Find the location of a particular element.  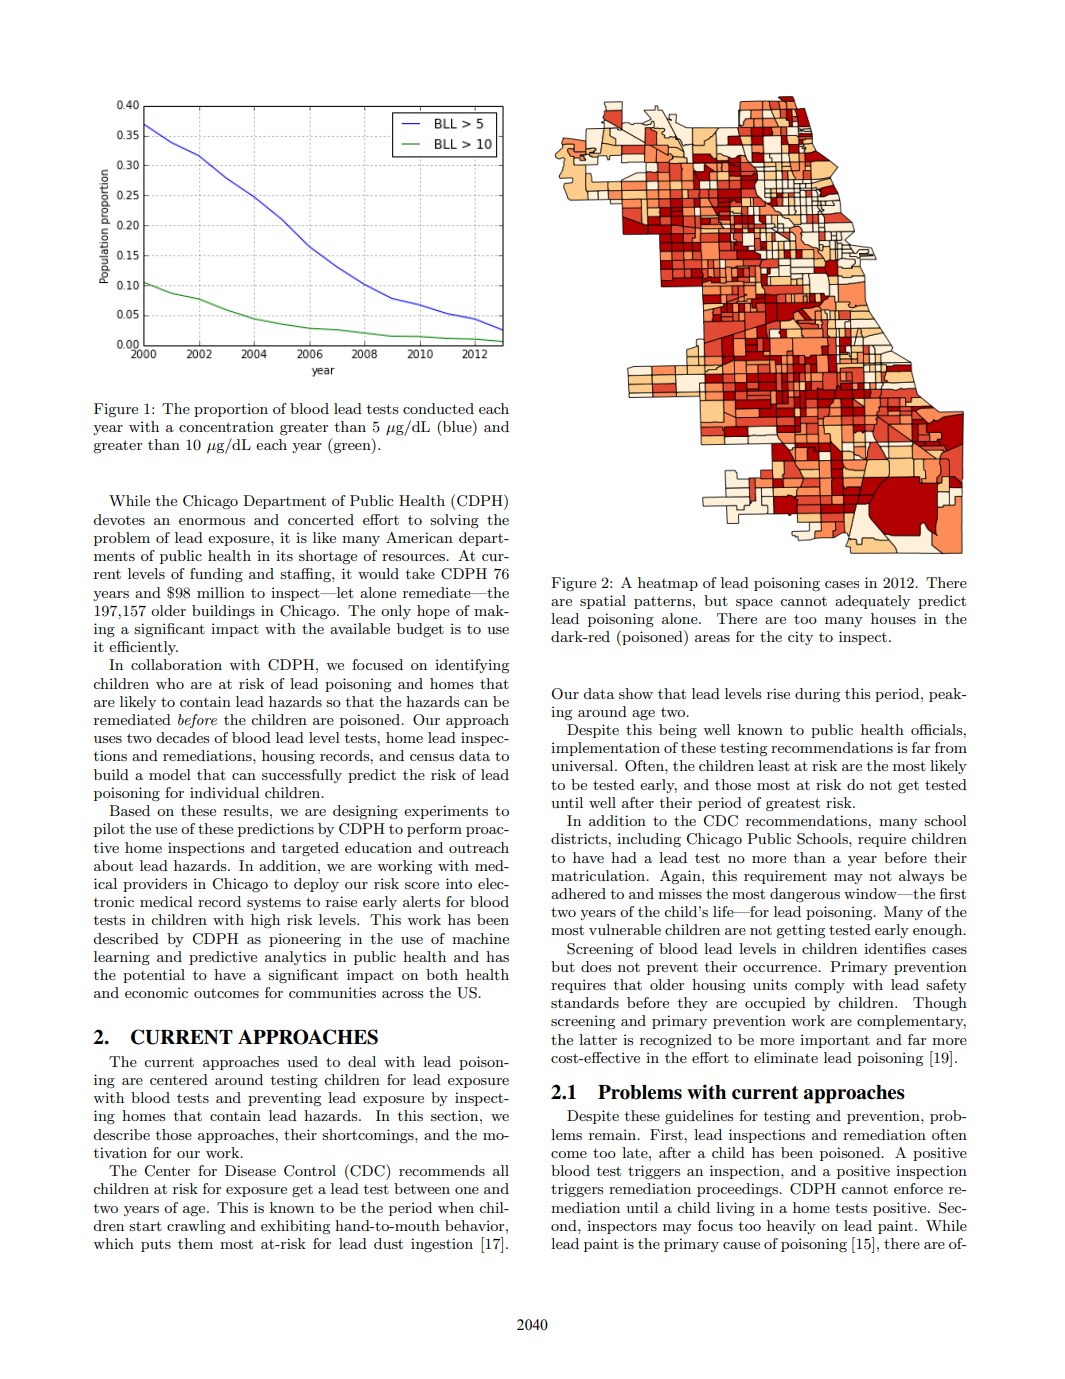

during is located at coordinates (817, 695).
